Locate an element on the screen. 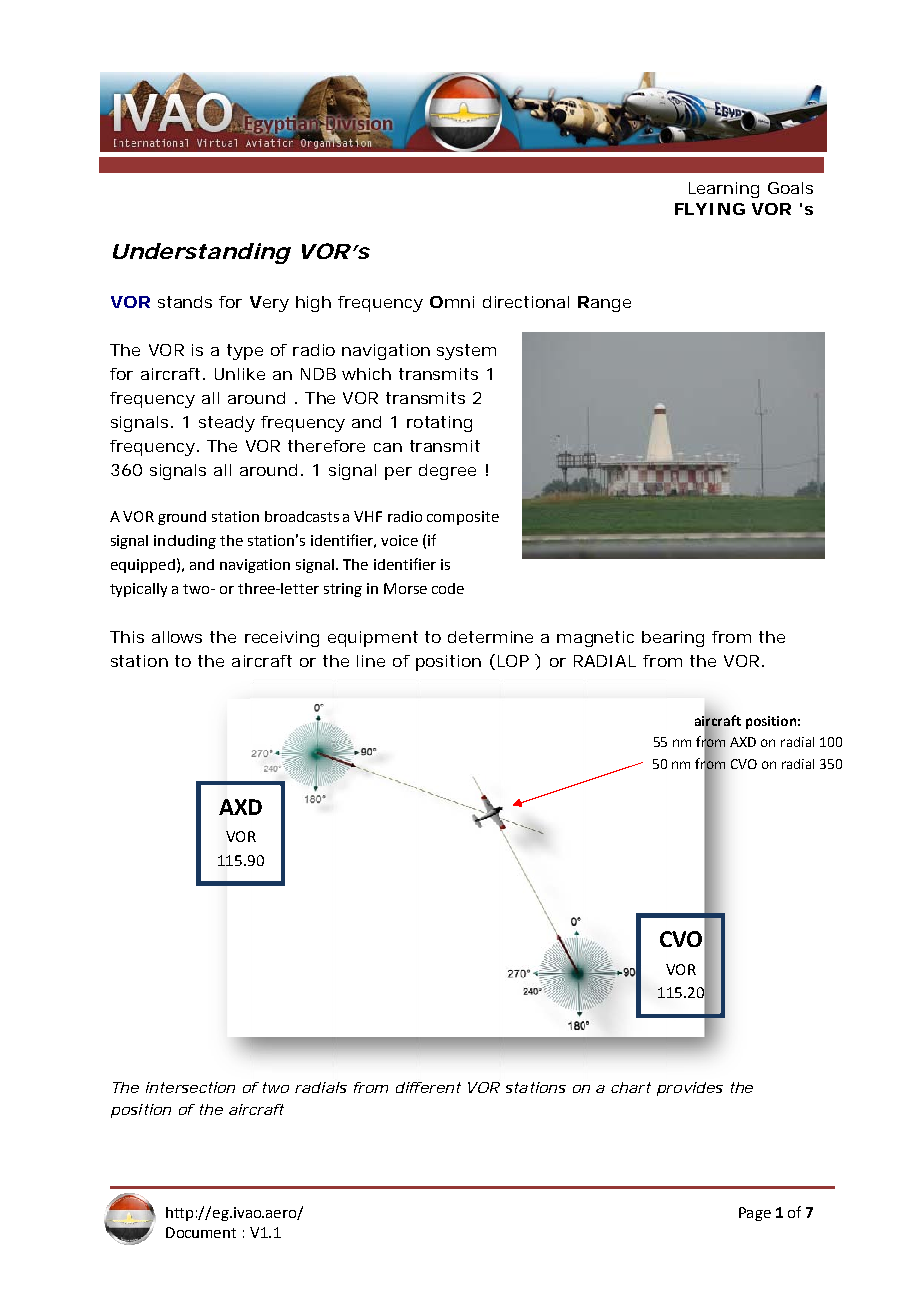  code is located at coordinates (448, 588).
